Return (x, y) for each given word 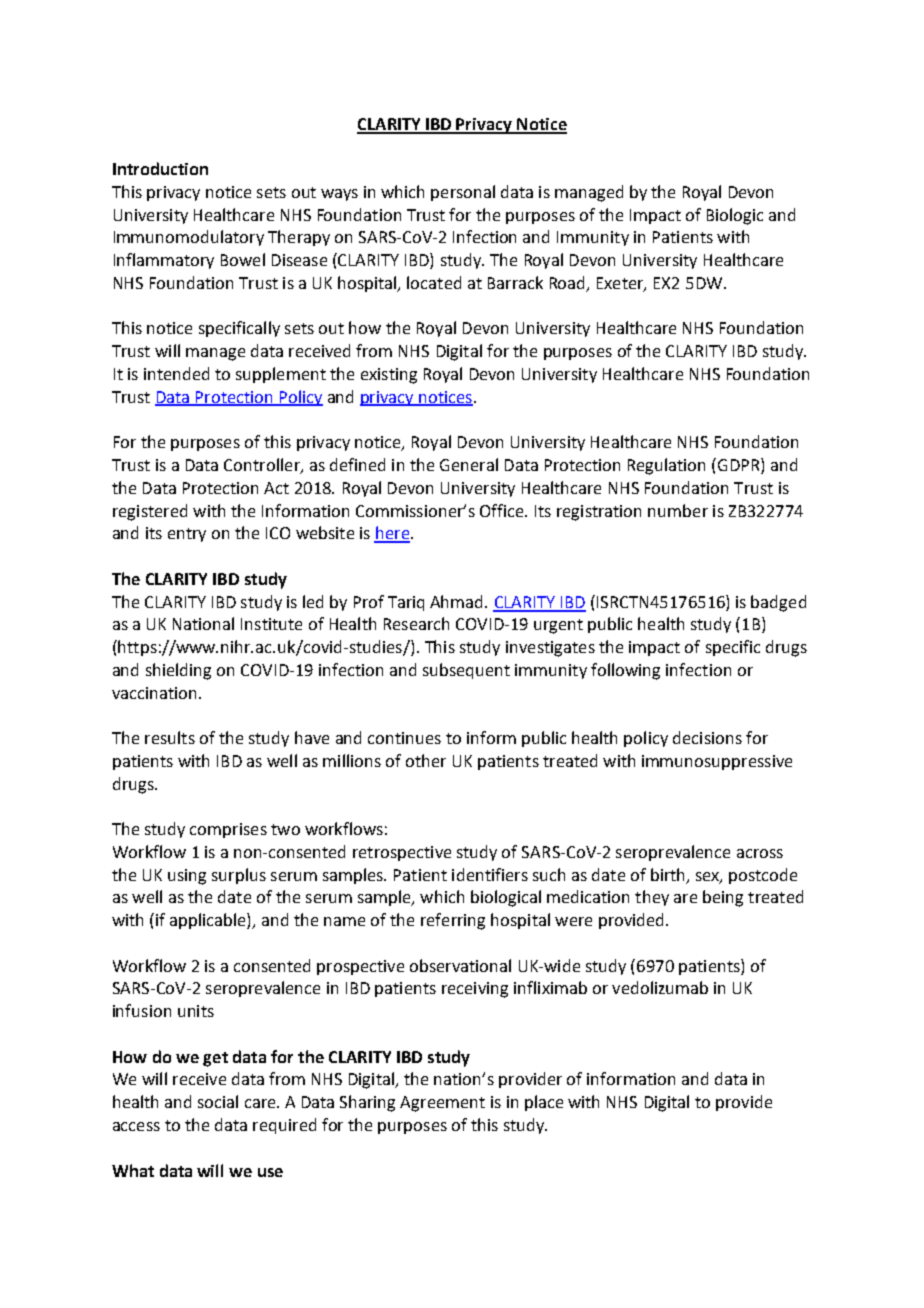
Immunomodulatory (189, 238)
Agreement (442, 1104)
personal (463, 193)
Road (569, 284)
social (218, 1101)
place (544, 1103)
